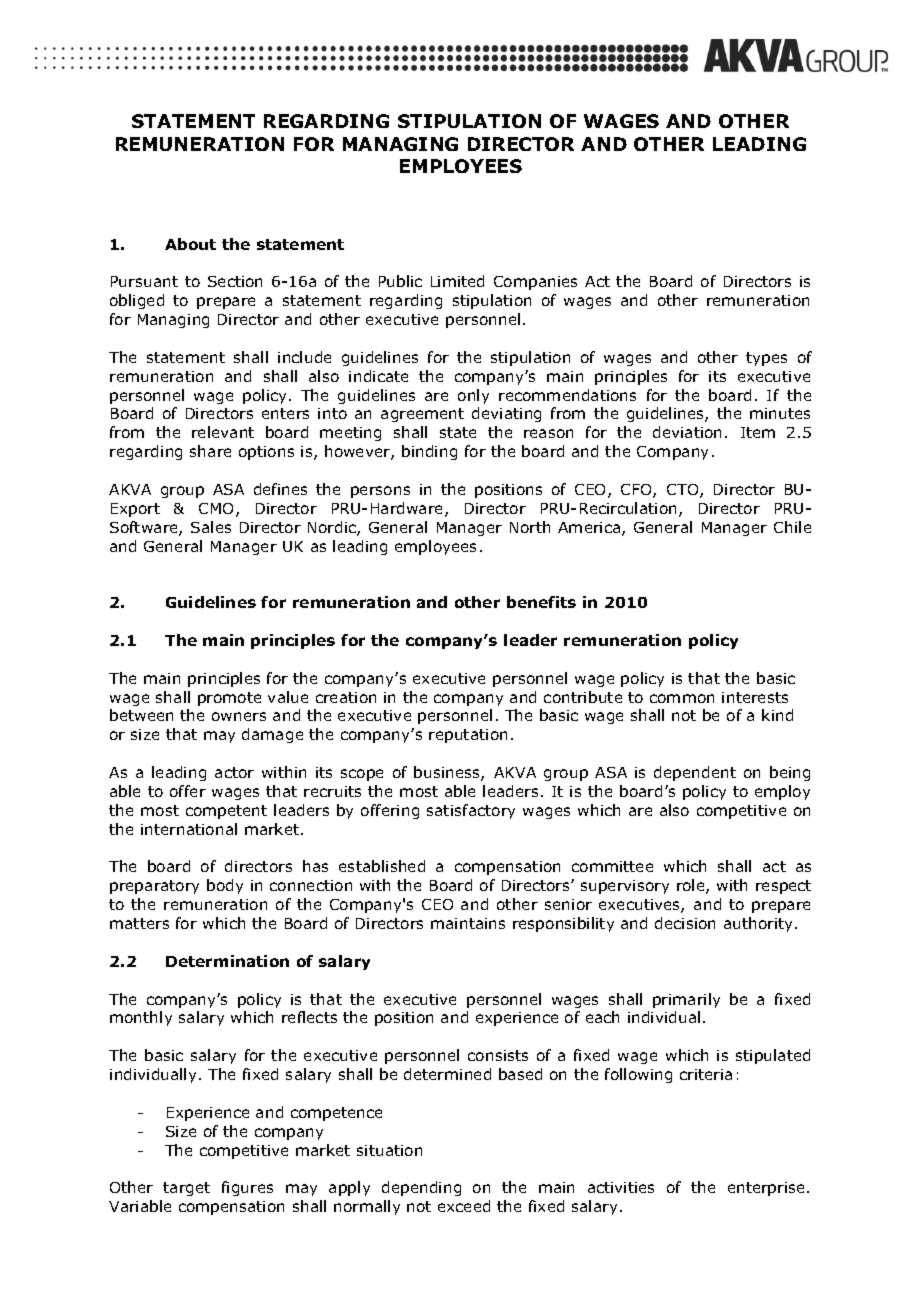  Describe the element at coordinates (682, 698) in the image. I see `common` at that location.
